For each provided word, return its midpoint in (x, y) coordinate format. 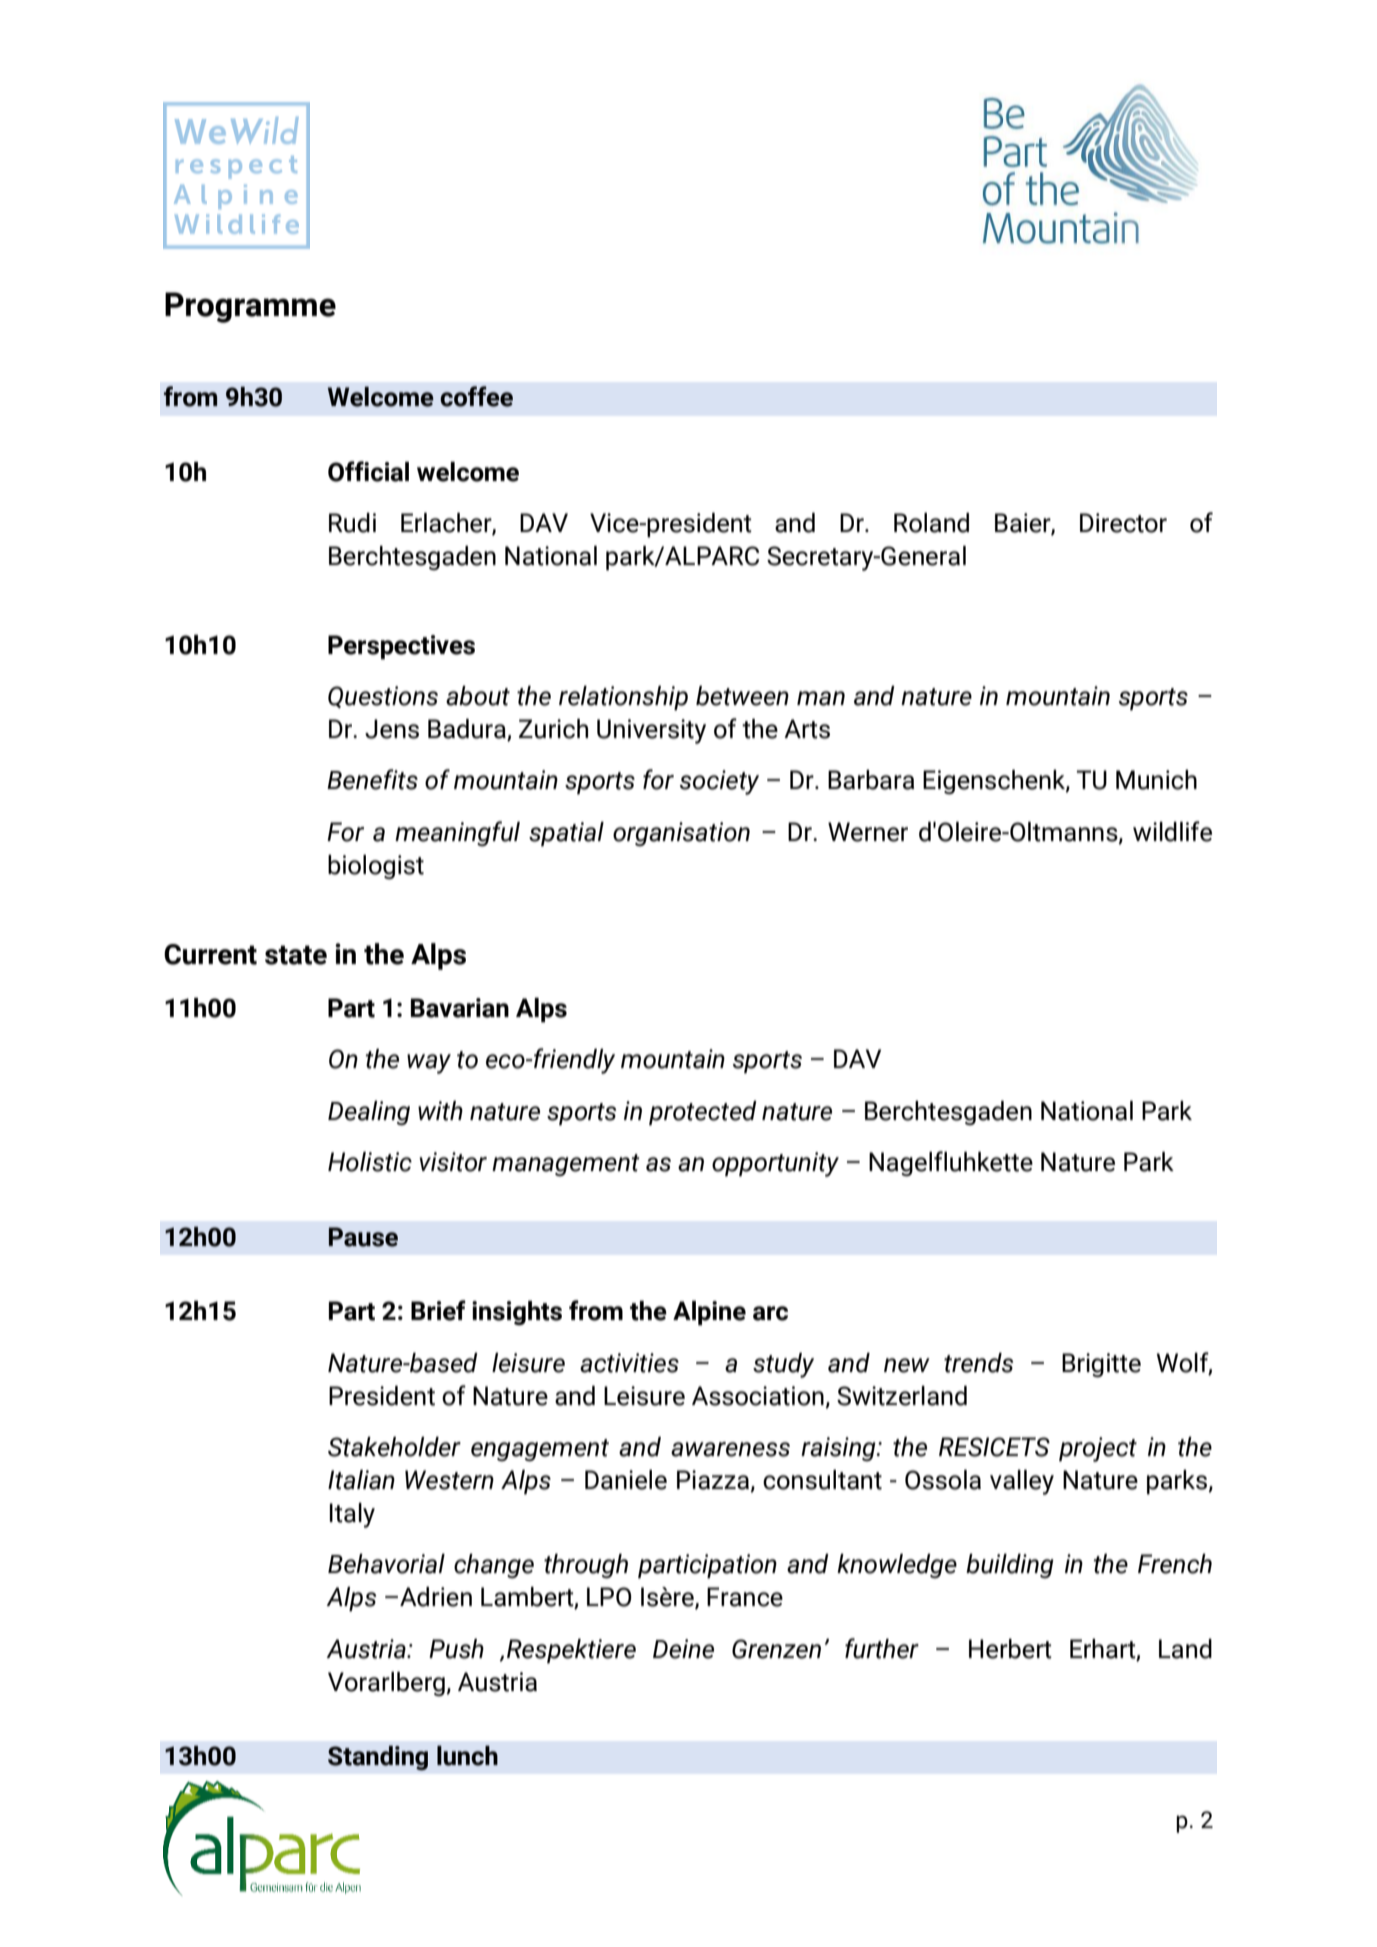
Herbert (1010, 1649)
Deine (683, 1649)
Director (1123, 523)
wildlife (1172, 831)
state (296, 955)
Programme (250, 307)
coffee (476, 396)
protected (703, 1113)
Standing (378, 1758)
